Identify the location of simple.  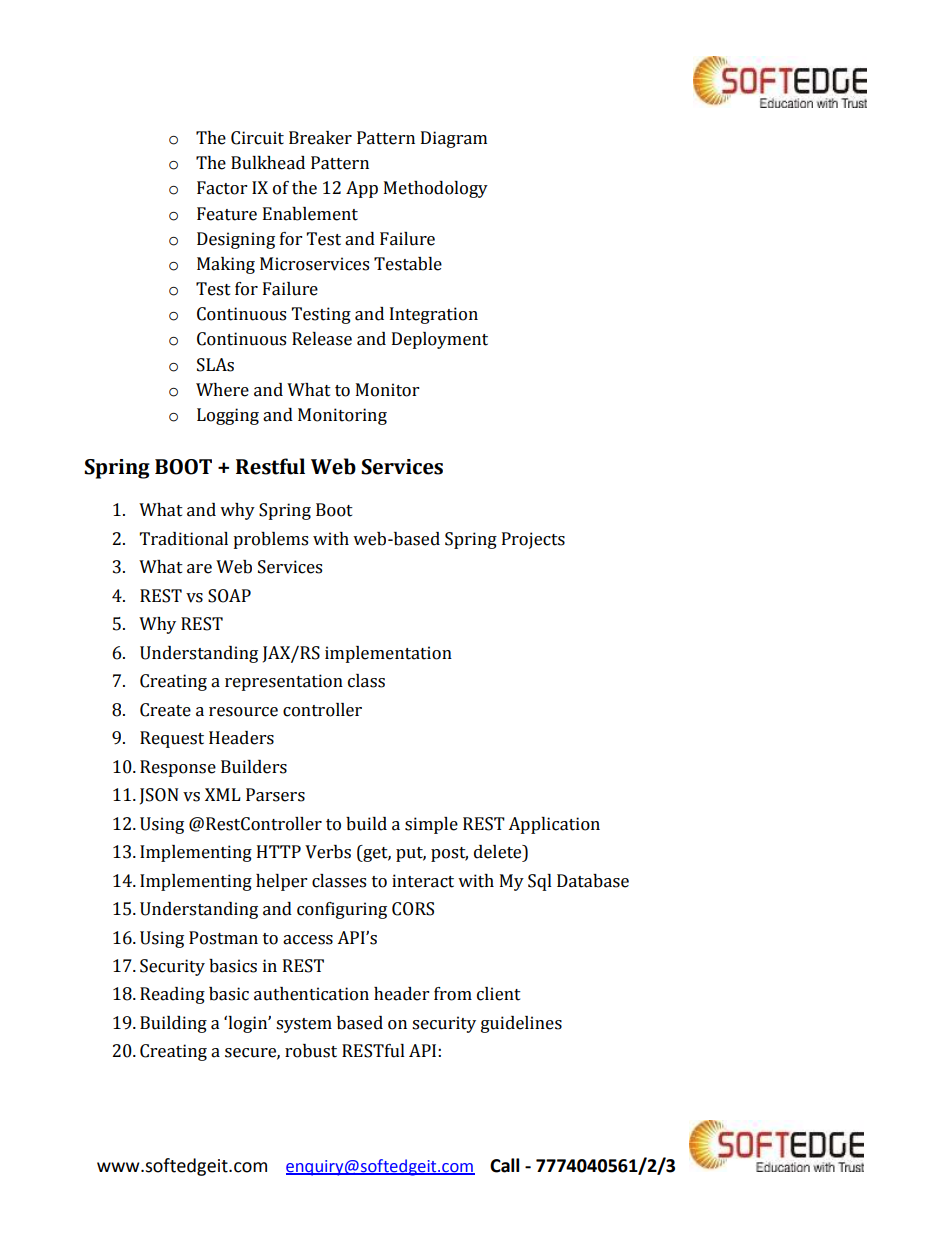
(431, 825).
